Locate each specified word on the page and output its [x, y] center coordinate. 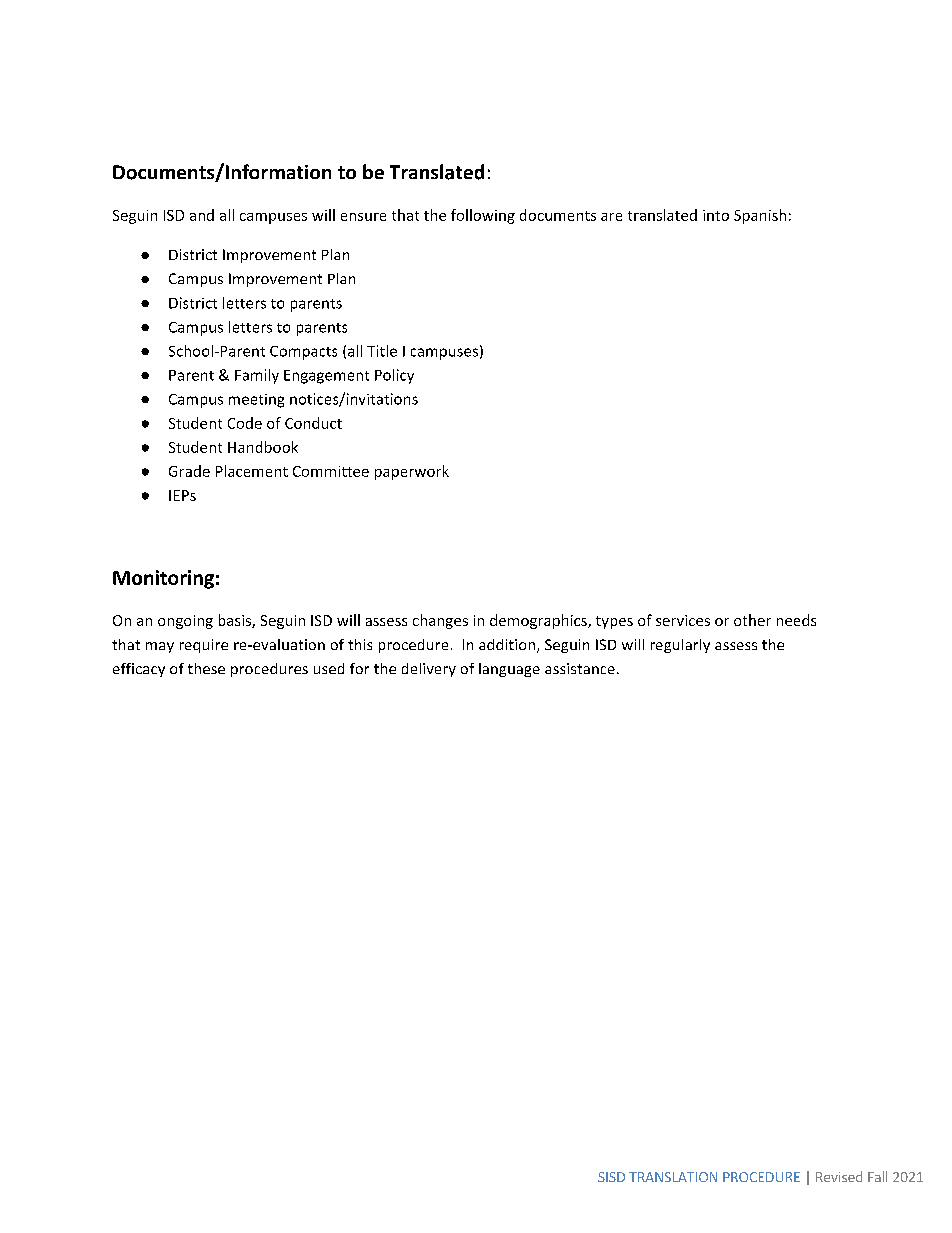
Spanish [760, 216]
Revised [839, 1176]
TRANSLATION [673, 1177]
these [206, 668]
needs [796, 620]
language [509, 670]
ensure [363, 217]
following [483, 216]
